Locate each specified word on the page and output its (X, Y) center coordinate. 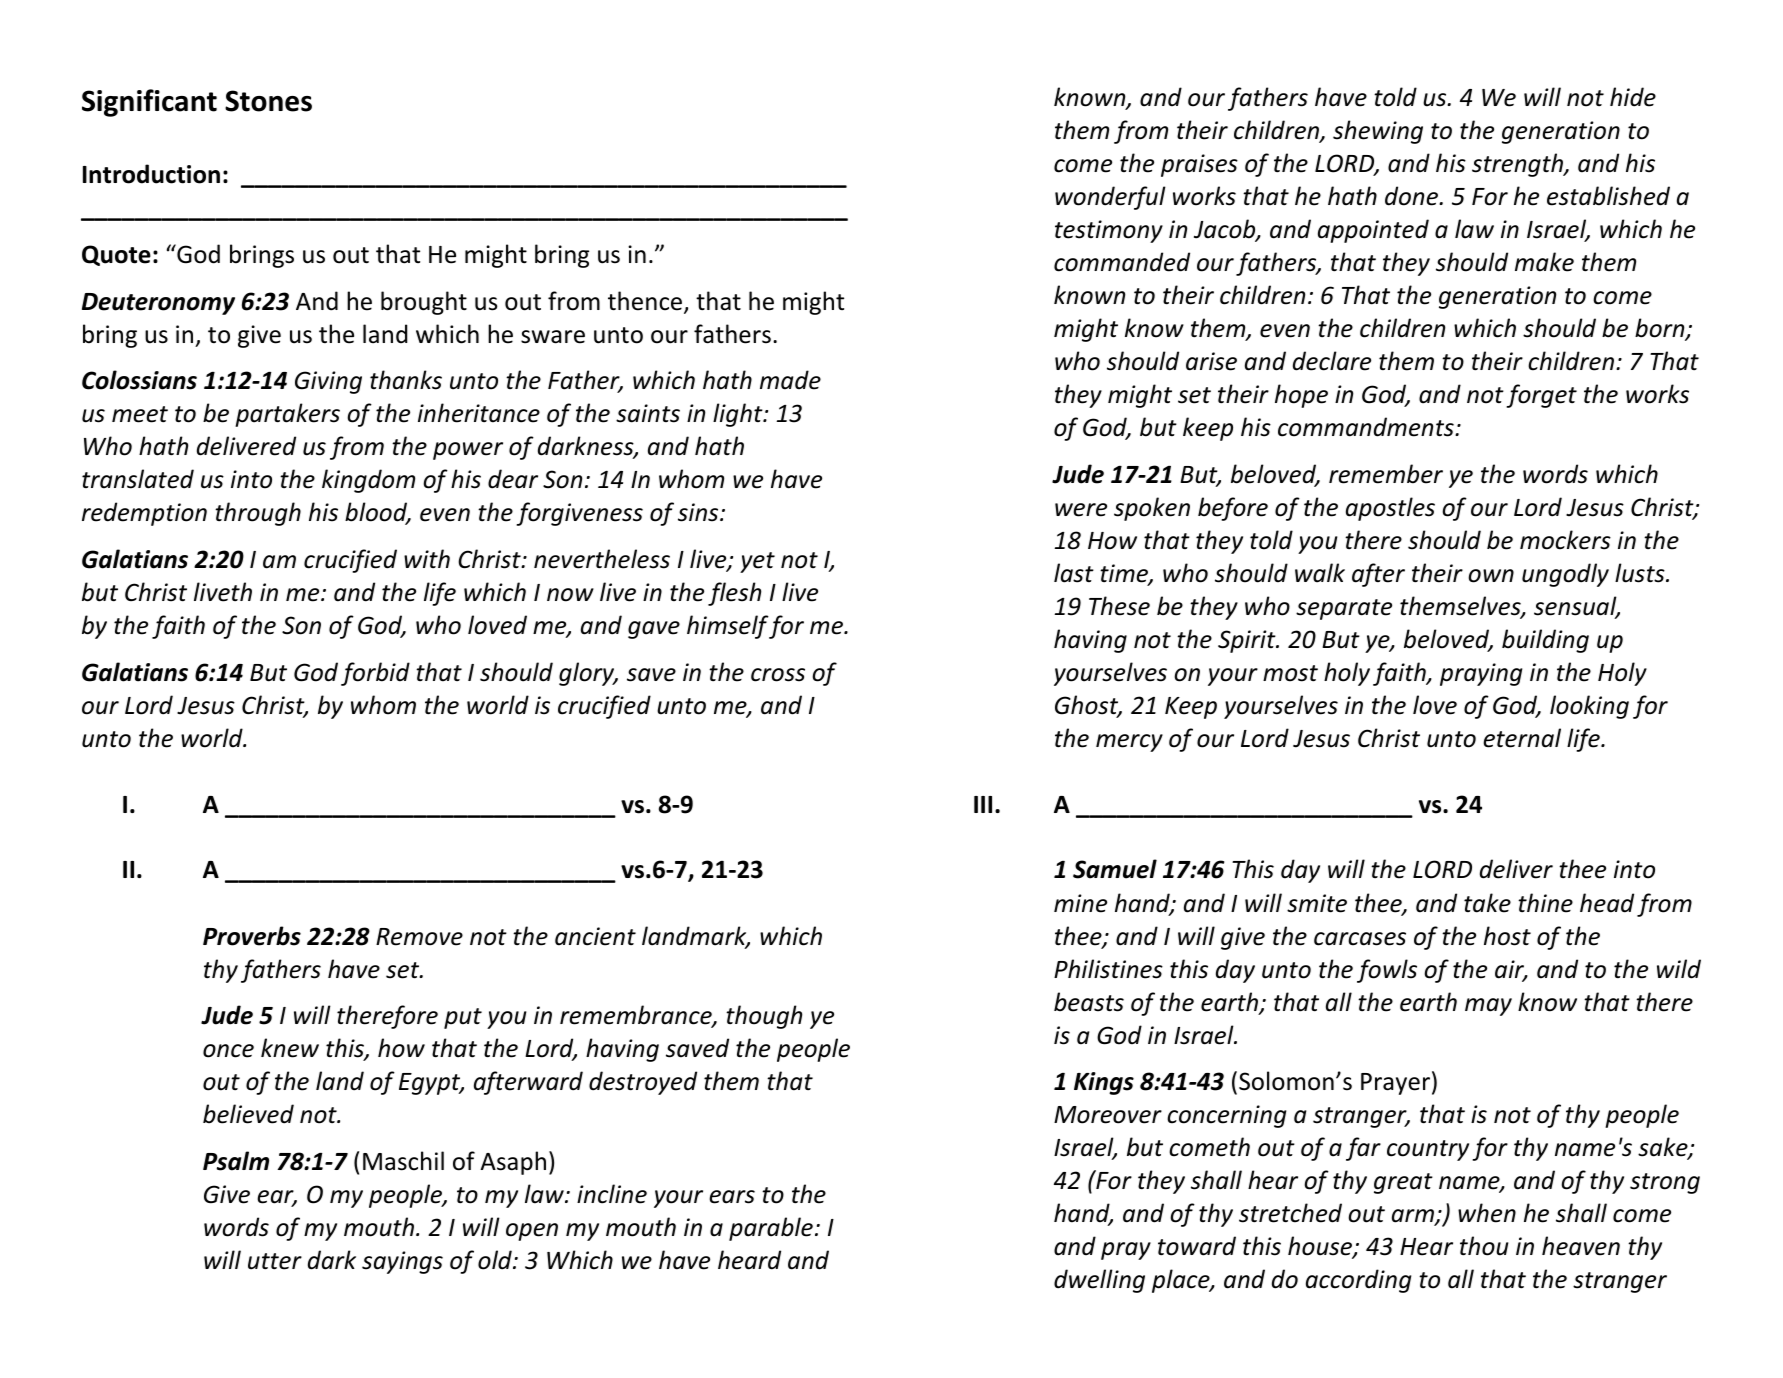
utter (275, 1261)
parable (771, 1229)
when (1487, 1213)
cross (778, 675)
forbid (375, 674)
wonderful (1110, 198)
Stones (268, 101)
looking (1589, 707)
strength (1519, 165)
